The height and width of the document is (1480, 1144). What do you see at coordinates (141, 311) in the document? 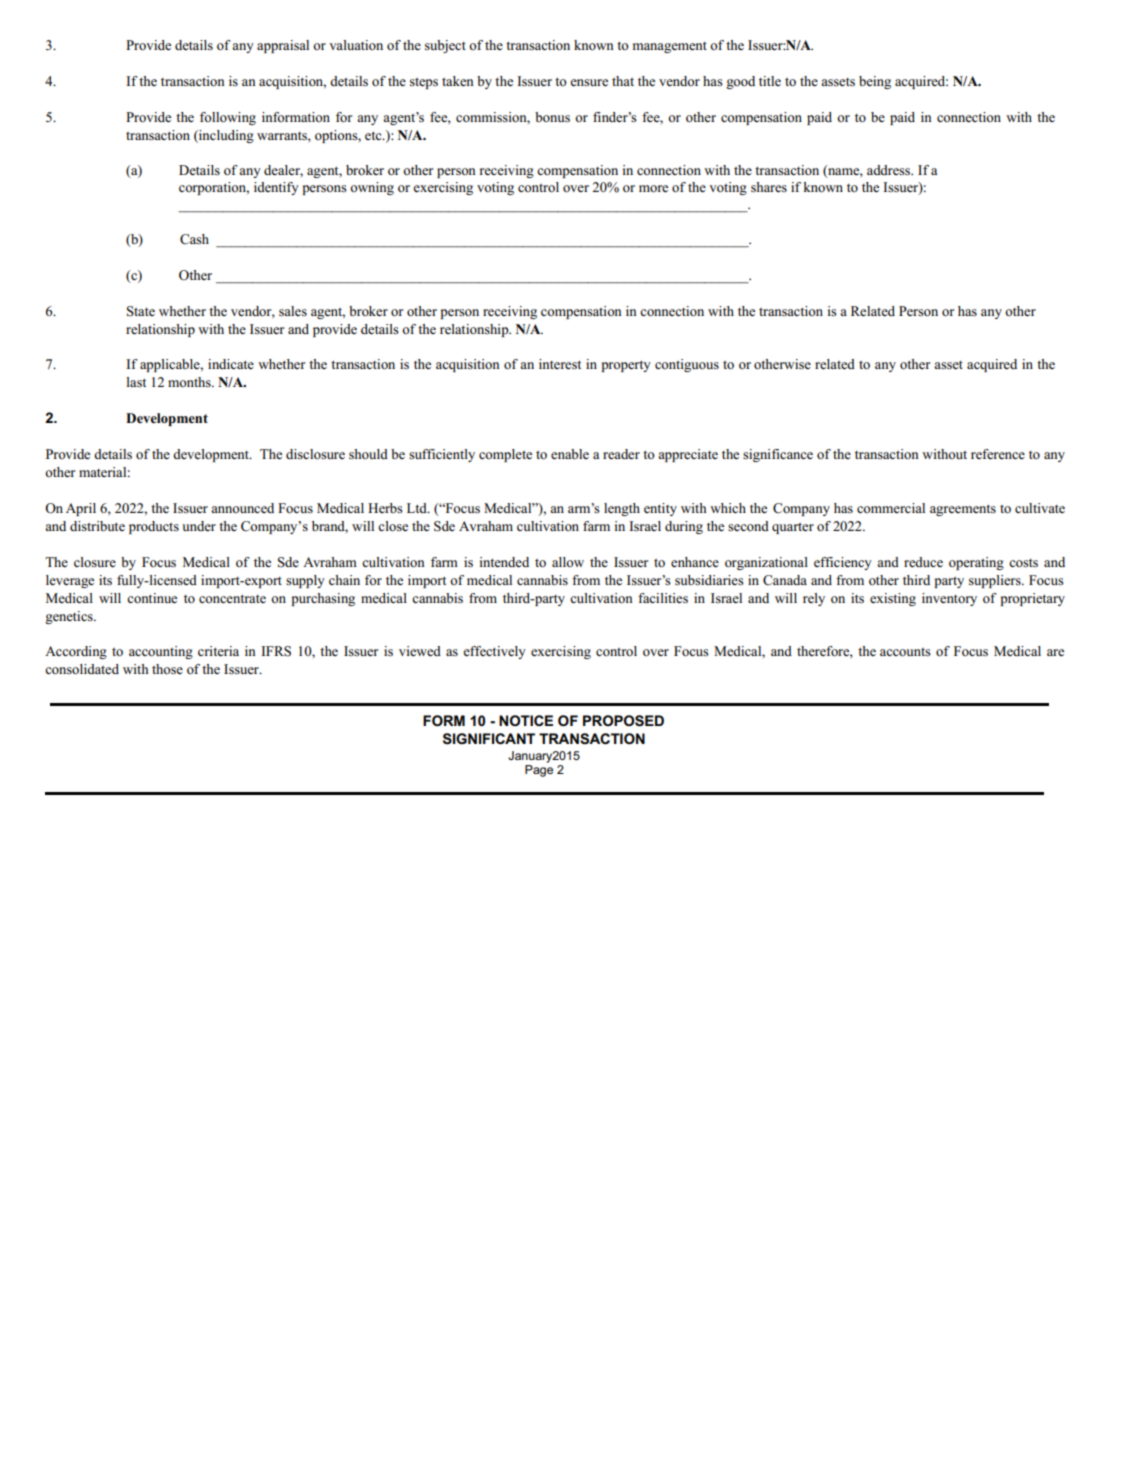
I see `State` at bounding box center [141, 311].
